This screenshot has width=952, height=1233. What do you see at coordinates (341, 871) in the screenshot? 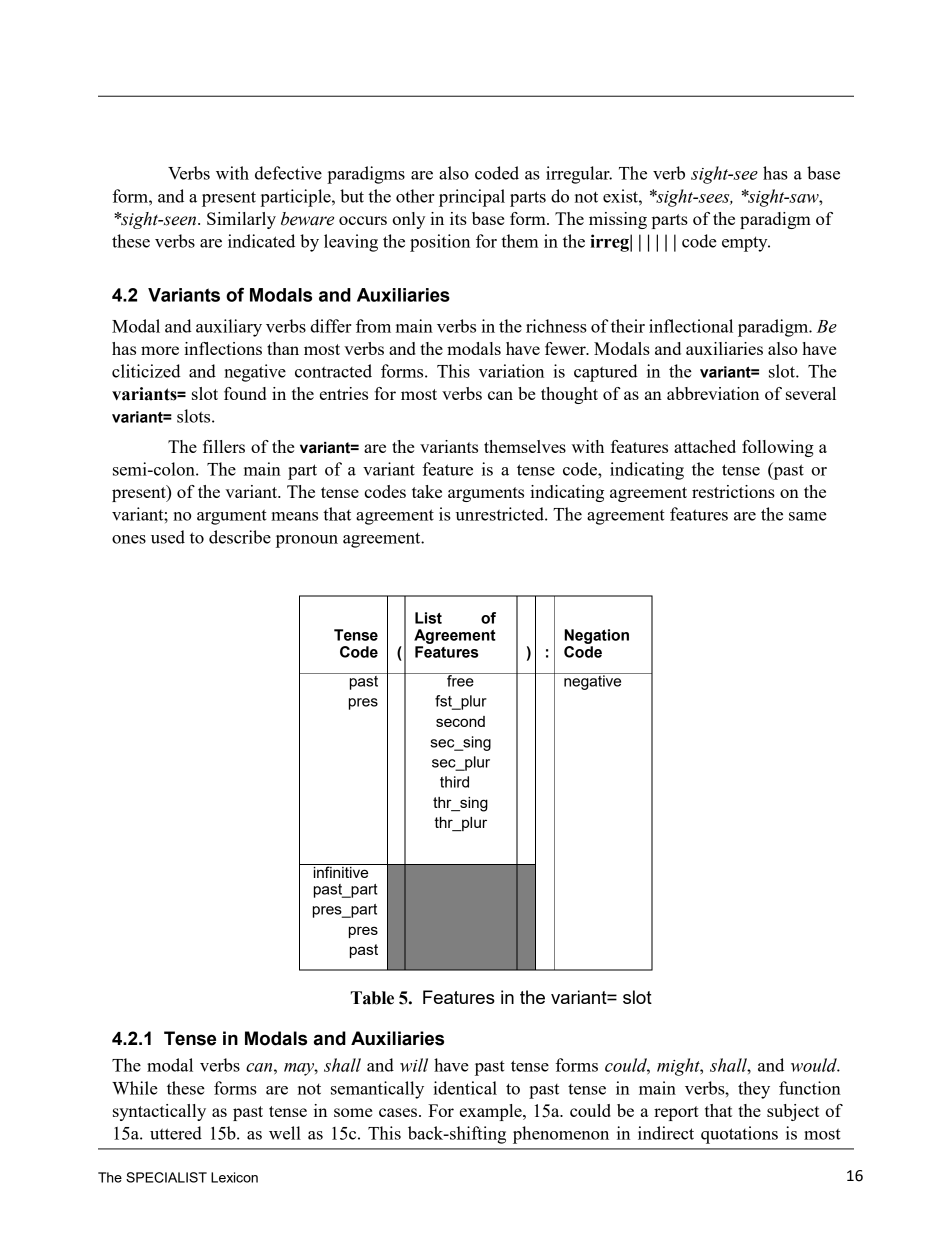
I see `infinitive` at bounding box center [341, 871].
